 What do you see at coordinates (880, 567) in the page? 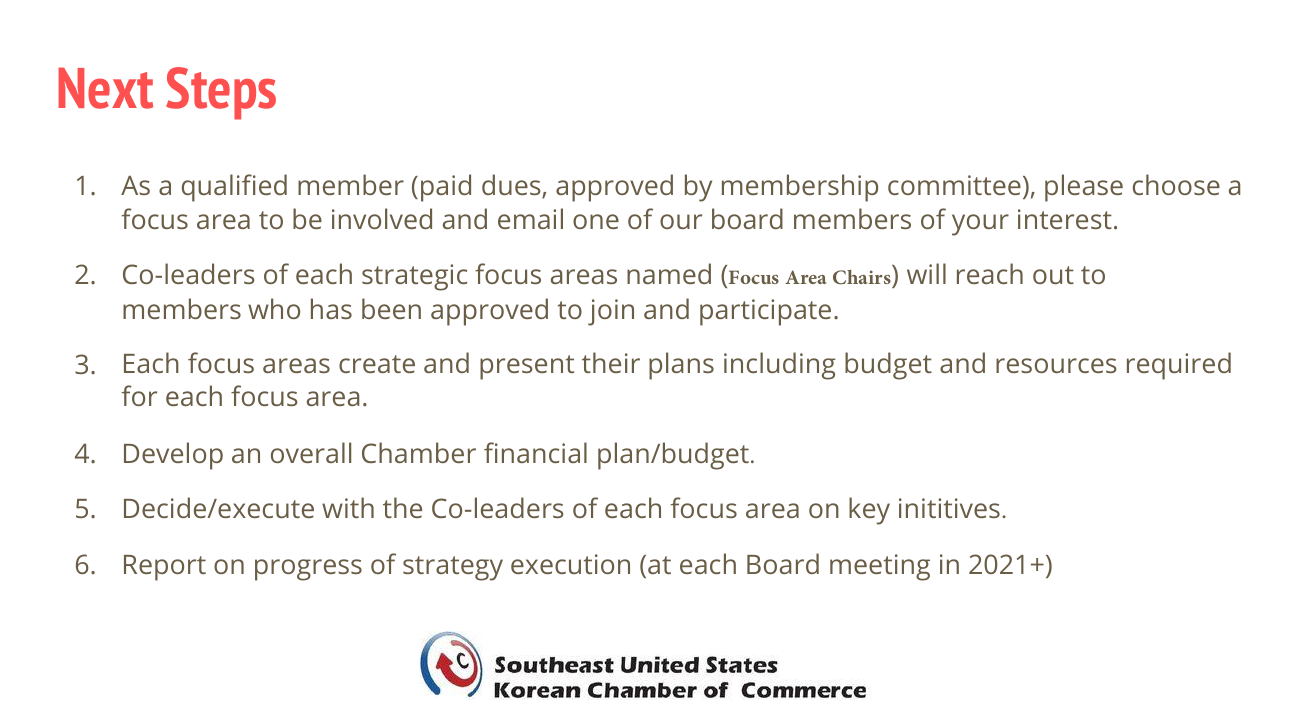
I see `meeting` at bounding box center [880, 567].
